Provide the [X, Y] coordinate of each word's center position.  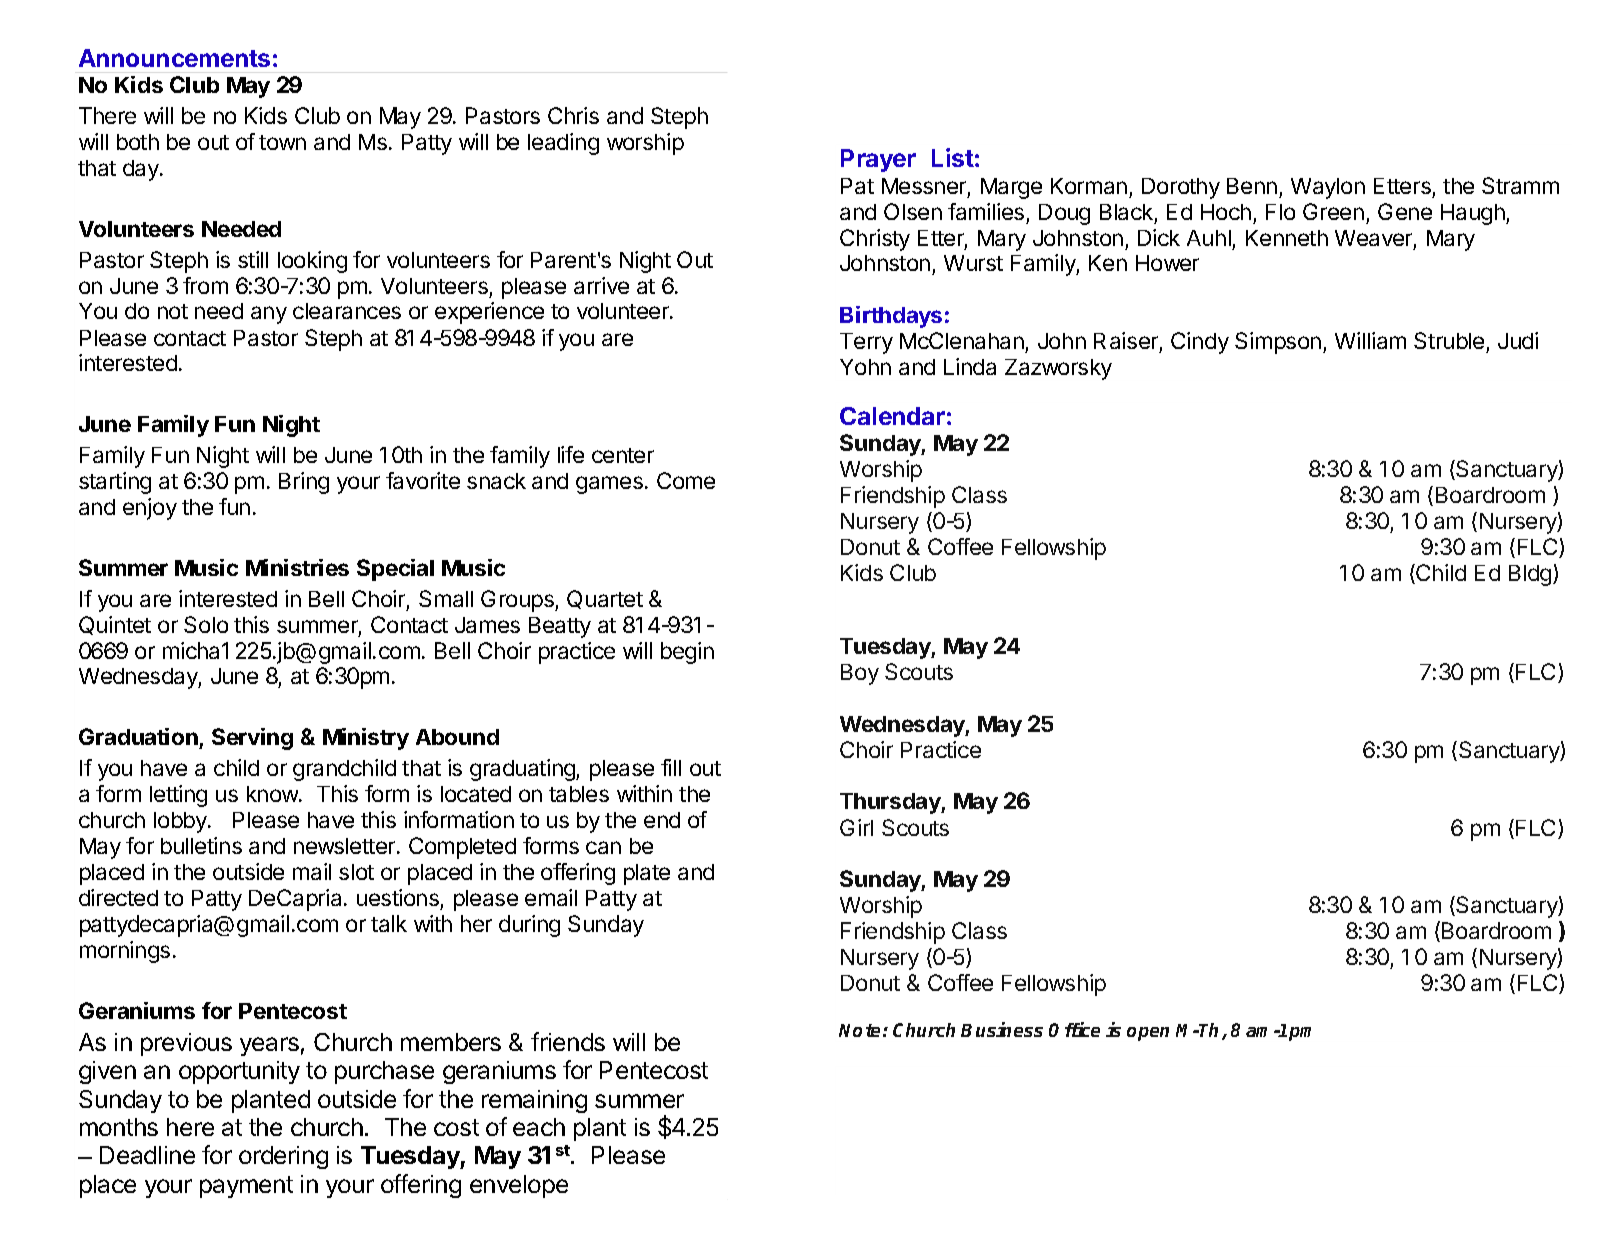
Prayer [878, 160]
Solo [206, 624]
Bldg [1531, 575]
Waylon [1328, 188]
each [539, 1127]
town [282, 142]
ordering [283, 1157]
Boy [860, 674]
